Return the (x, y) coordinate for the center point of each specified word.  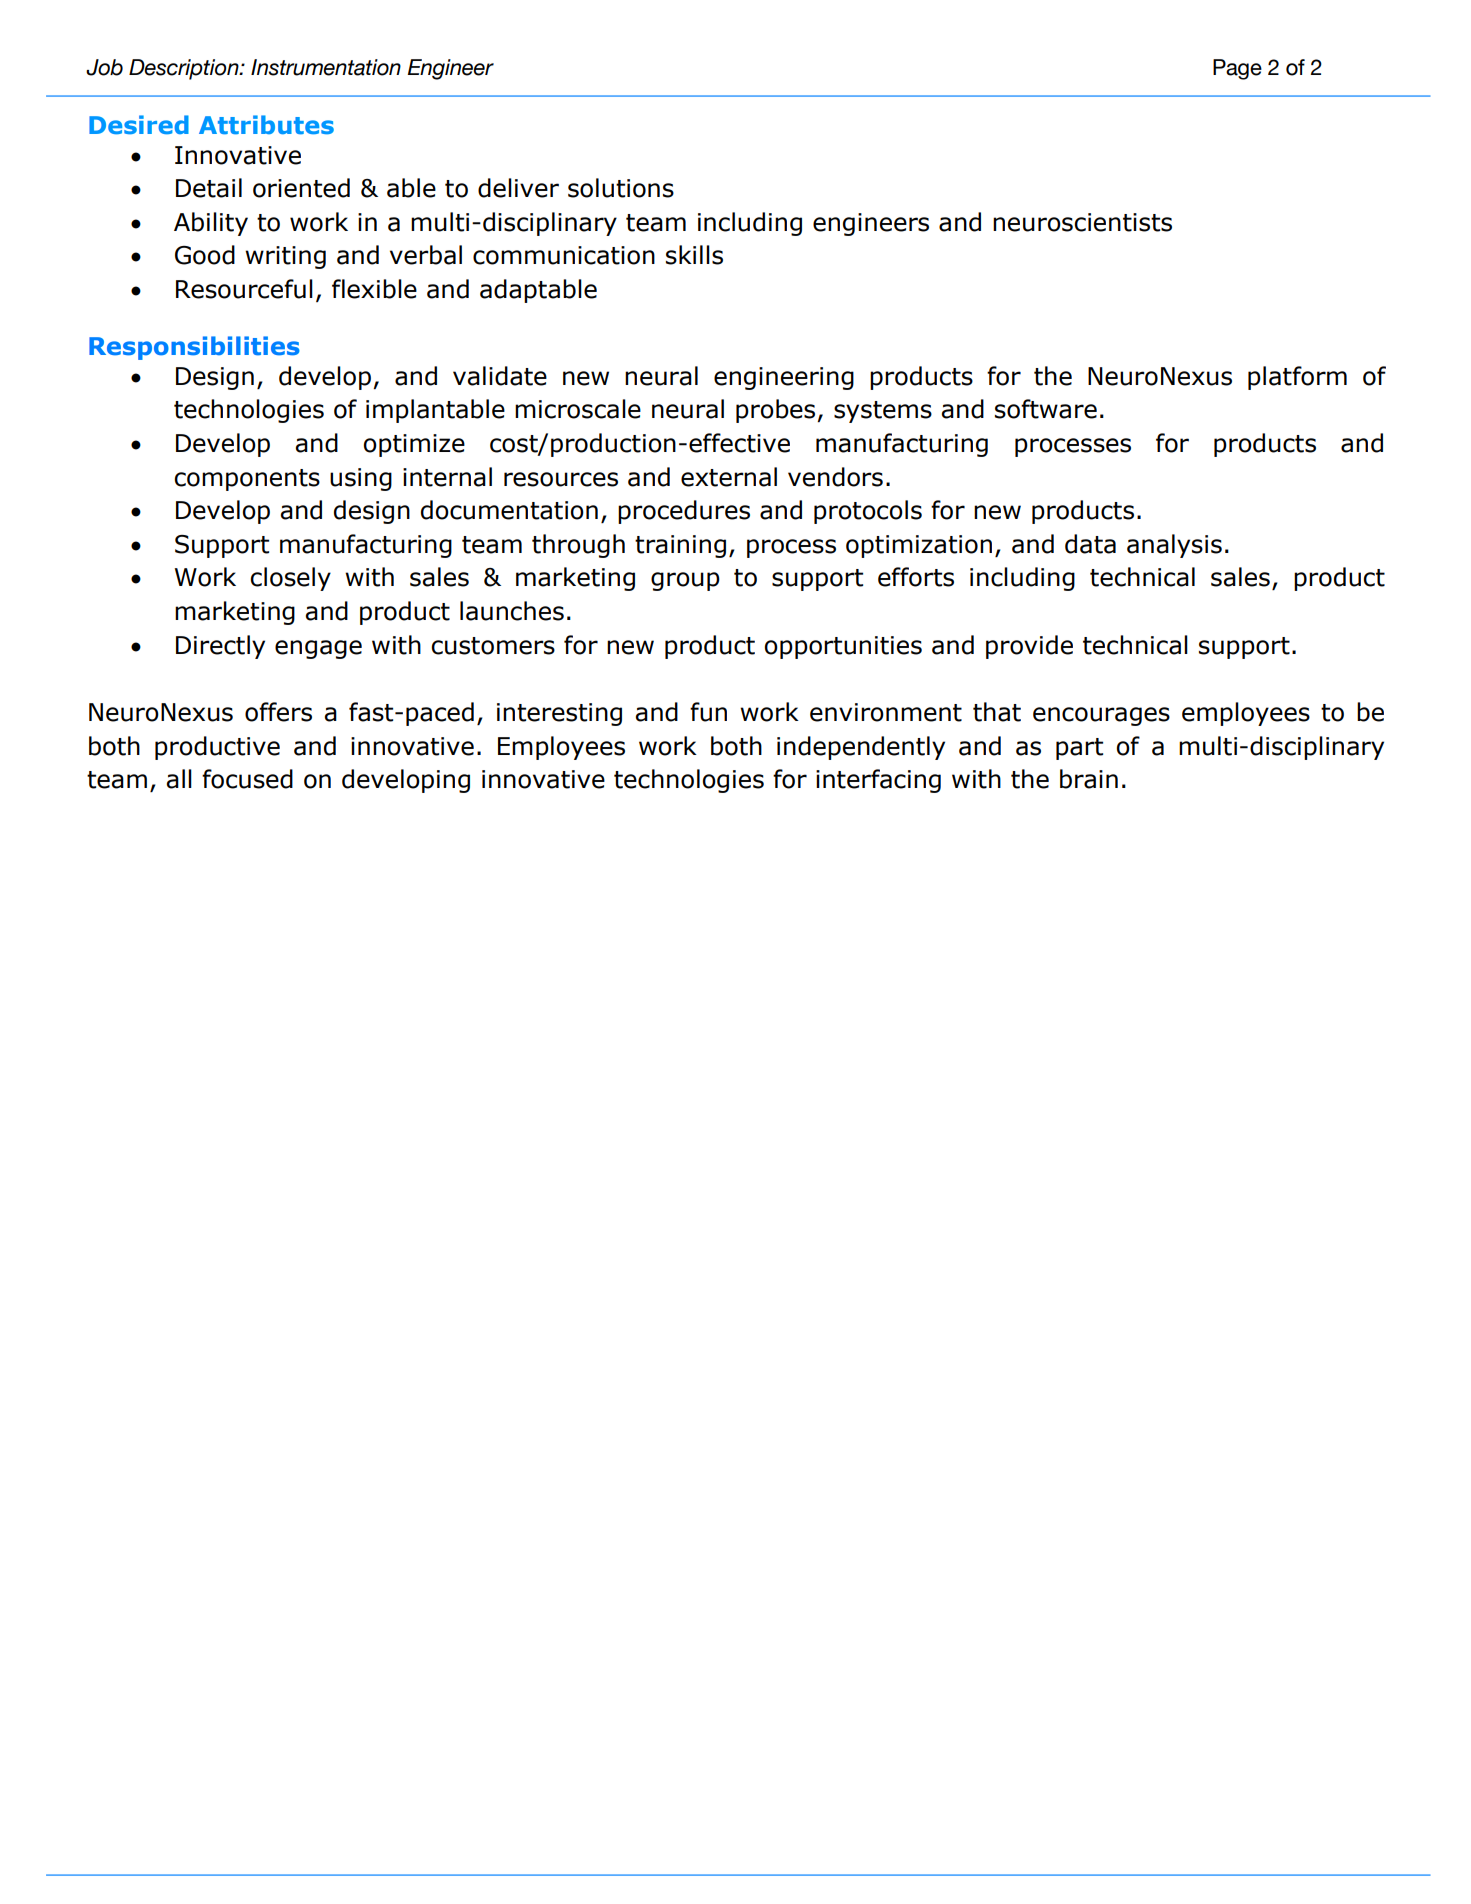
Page (1237, 69)
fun (708, 712)
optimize (414, 445)
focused (247, 779)
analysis (1174, 546)
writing (285, 257)
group (685, 581)
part (1079, 749)
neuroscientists (1082, 222)
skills (694, 255)
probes (777, 411)
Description (185, 69)
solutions (621, 188)
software (1046, 409)
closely (290, 579)
